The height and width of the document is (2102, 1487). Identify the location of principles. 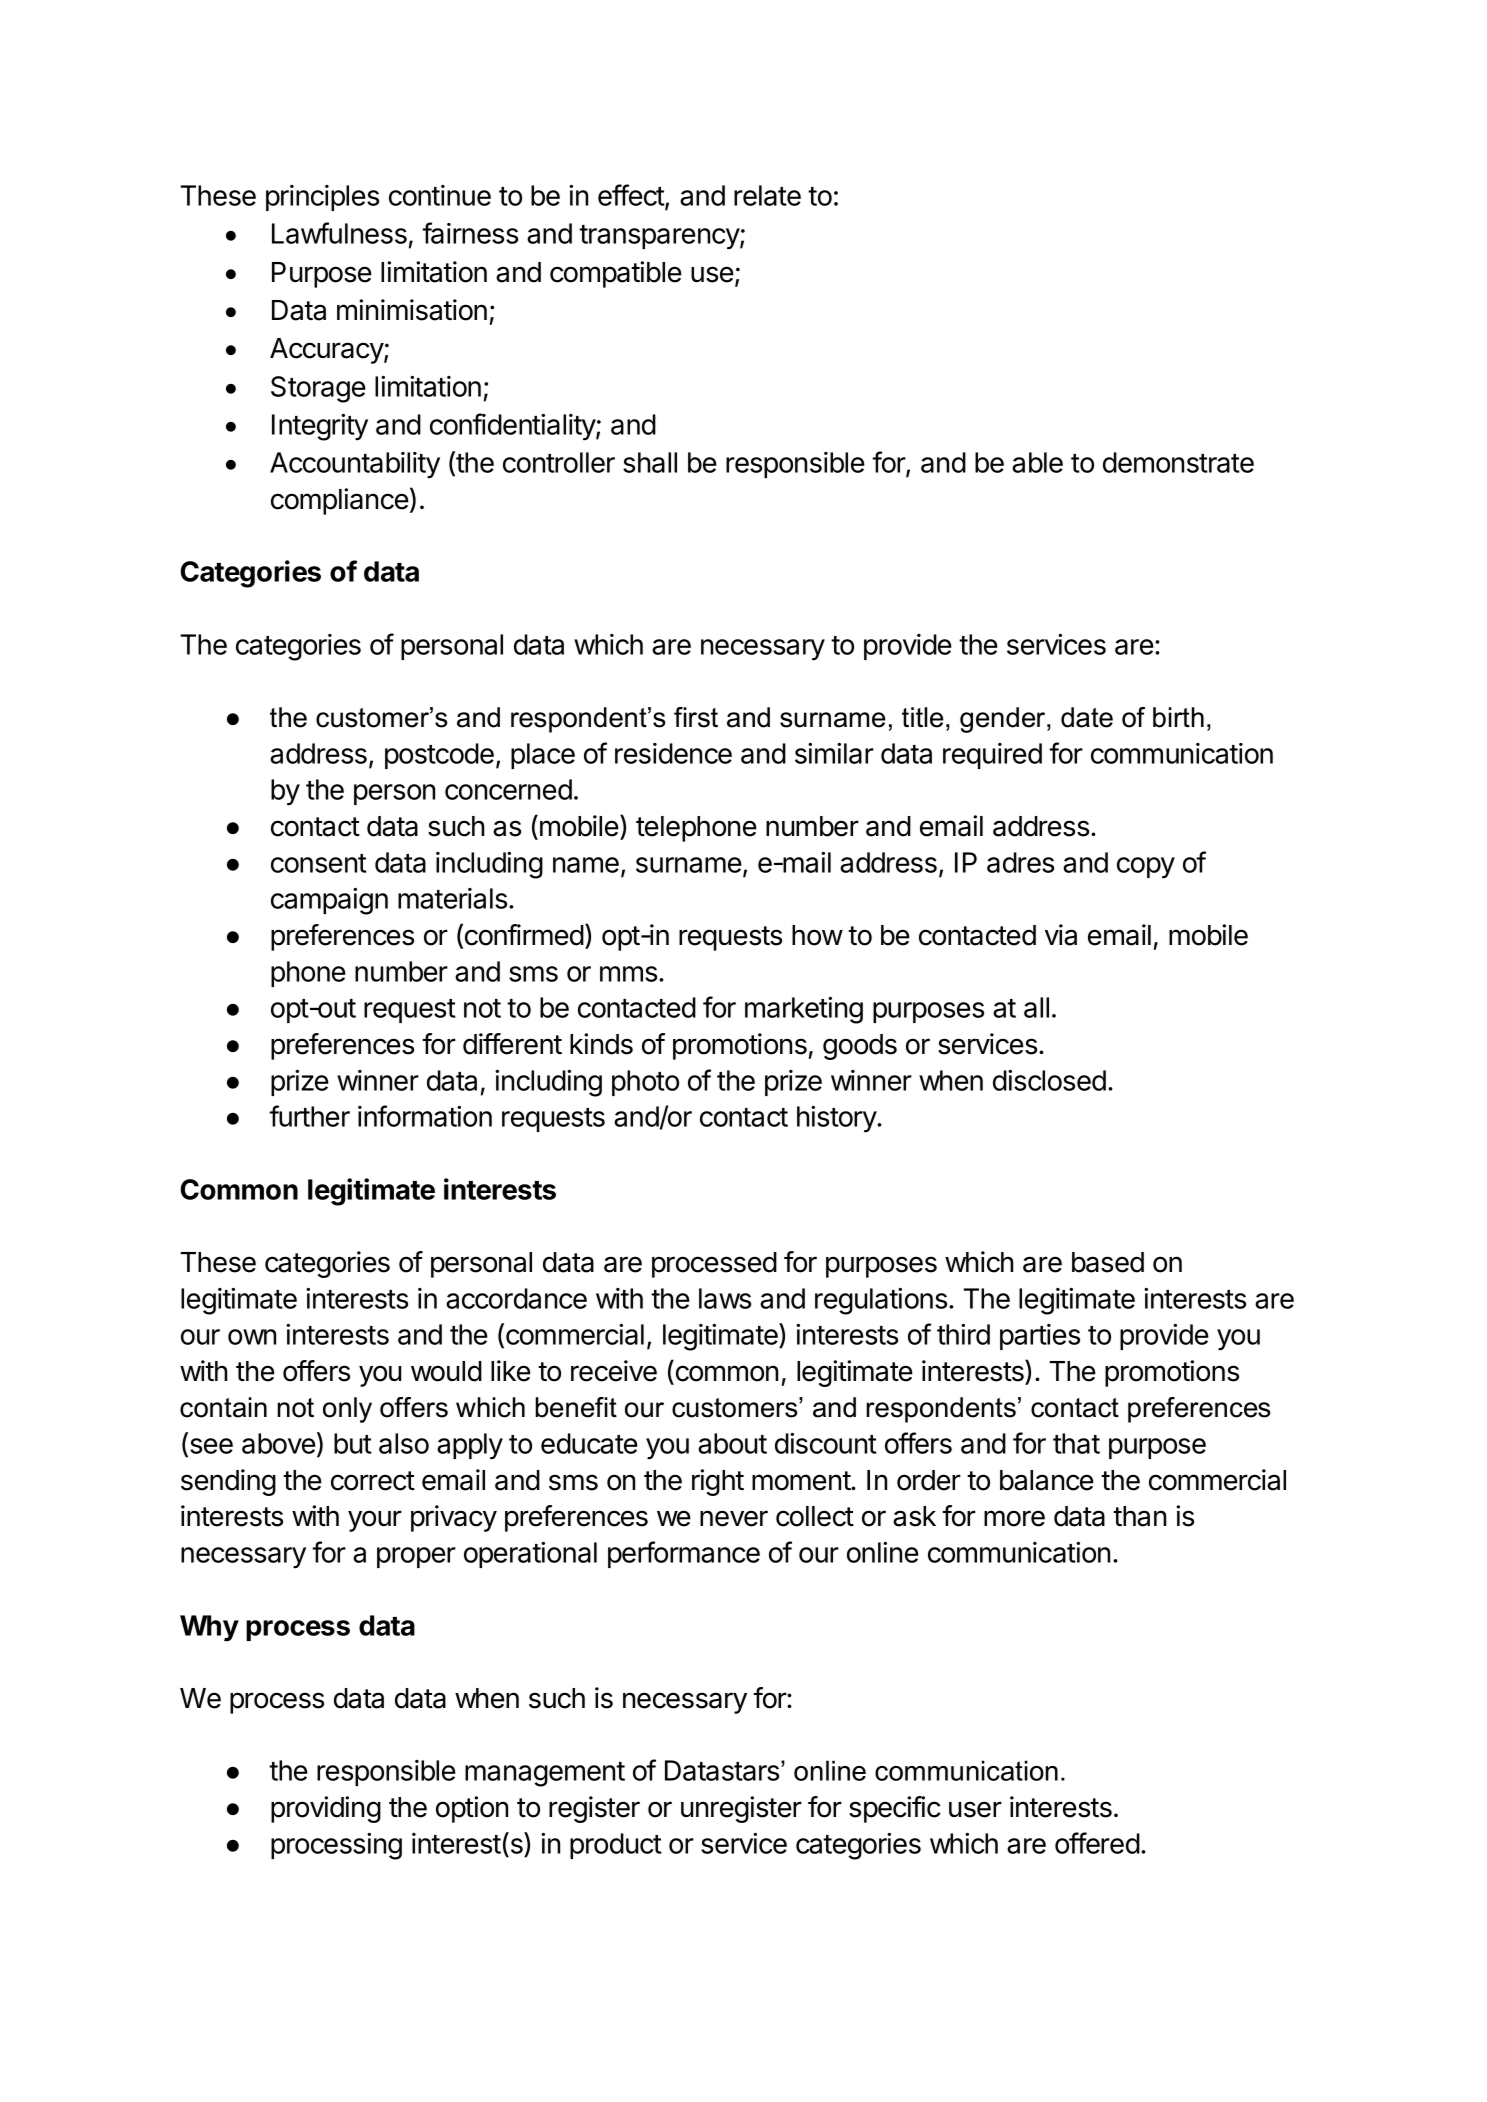
(322, 198).
